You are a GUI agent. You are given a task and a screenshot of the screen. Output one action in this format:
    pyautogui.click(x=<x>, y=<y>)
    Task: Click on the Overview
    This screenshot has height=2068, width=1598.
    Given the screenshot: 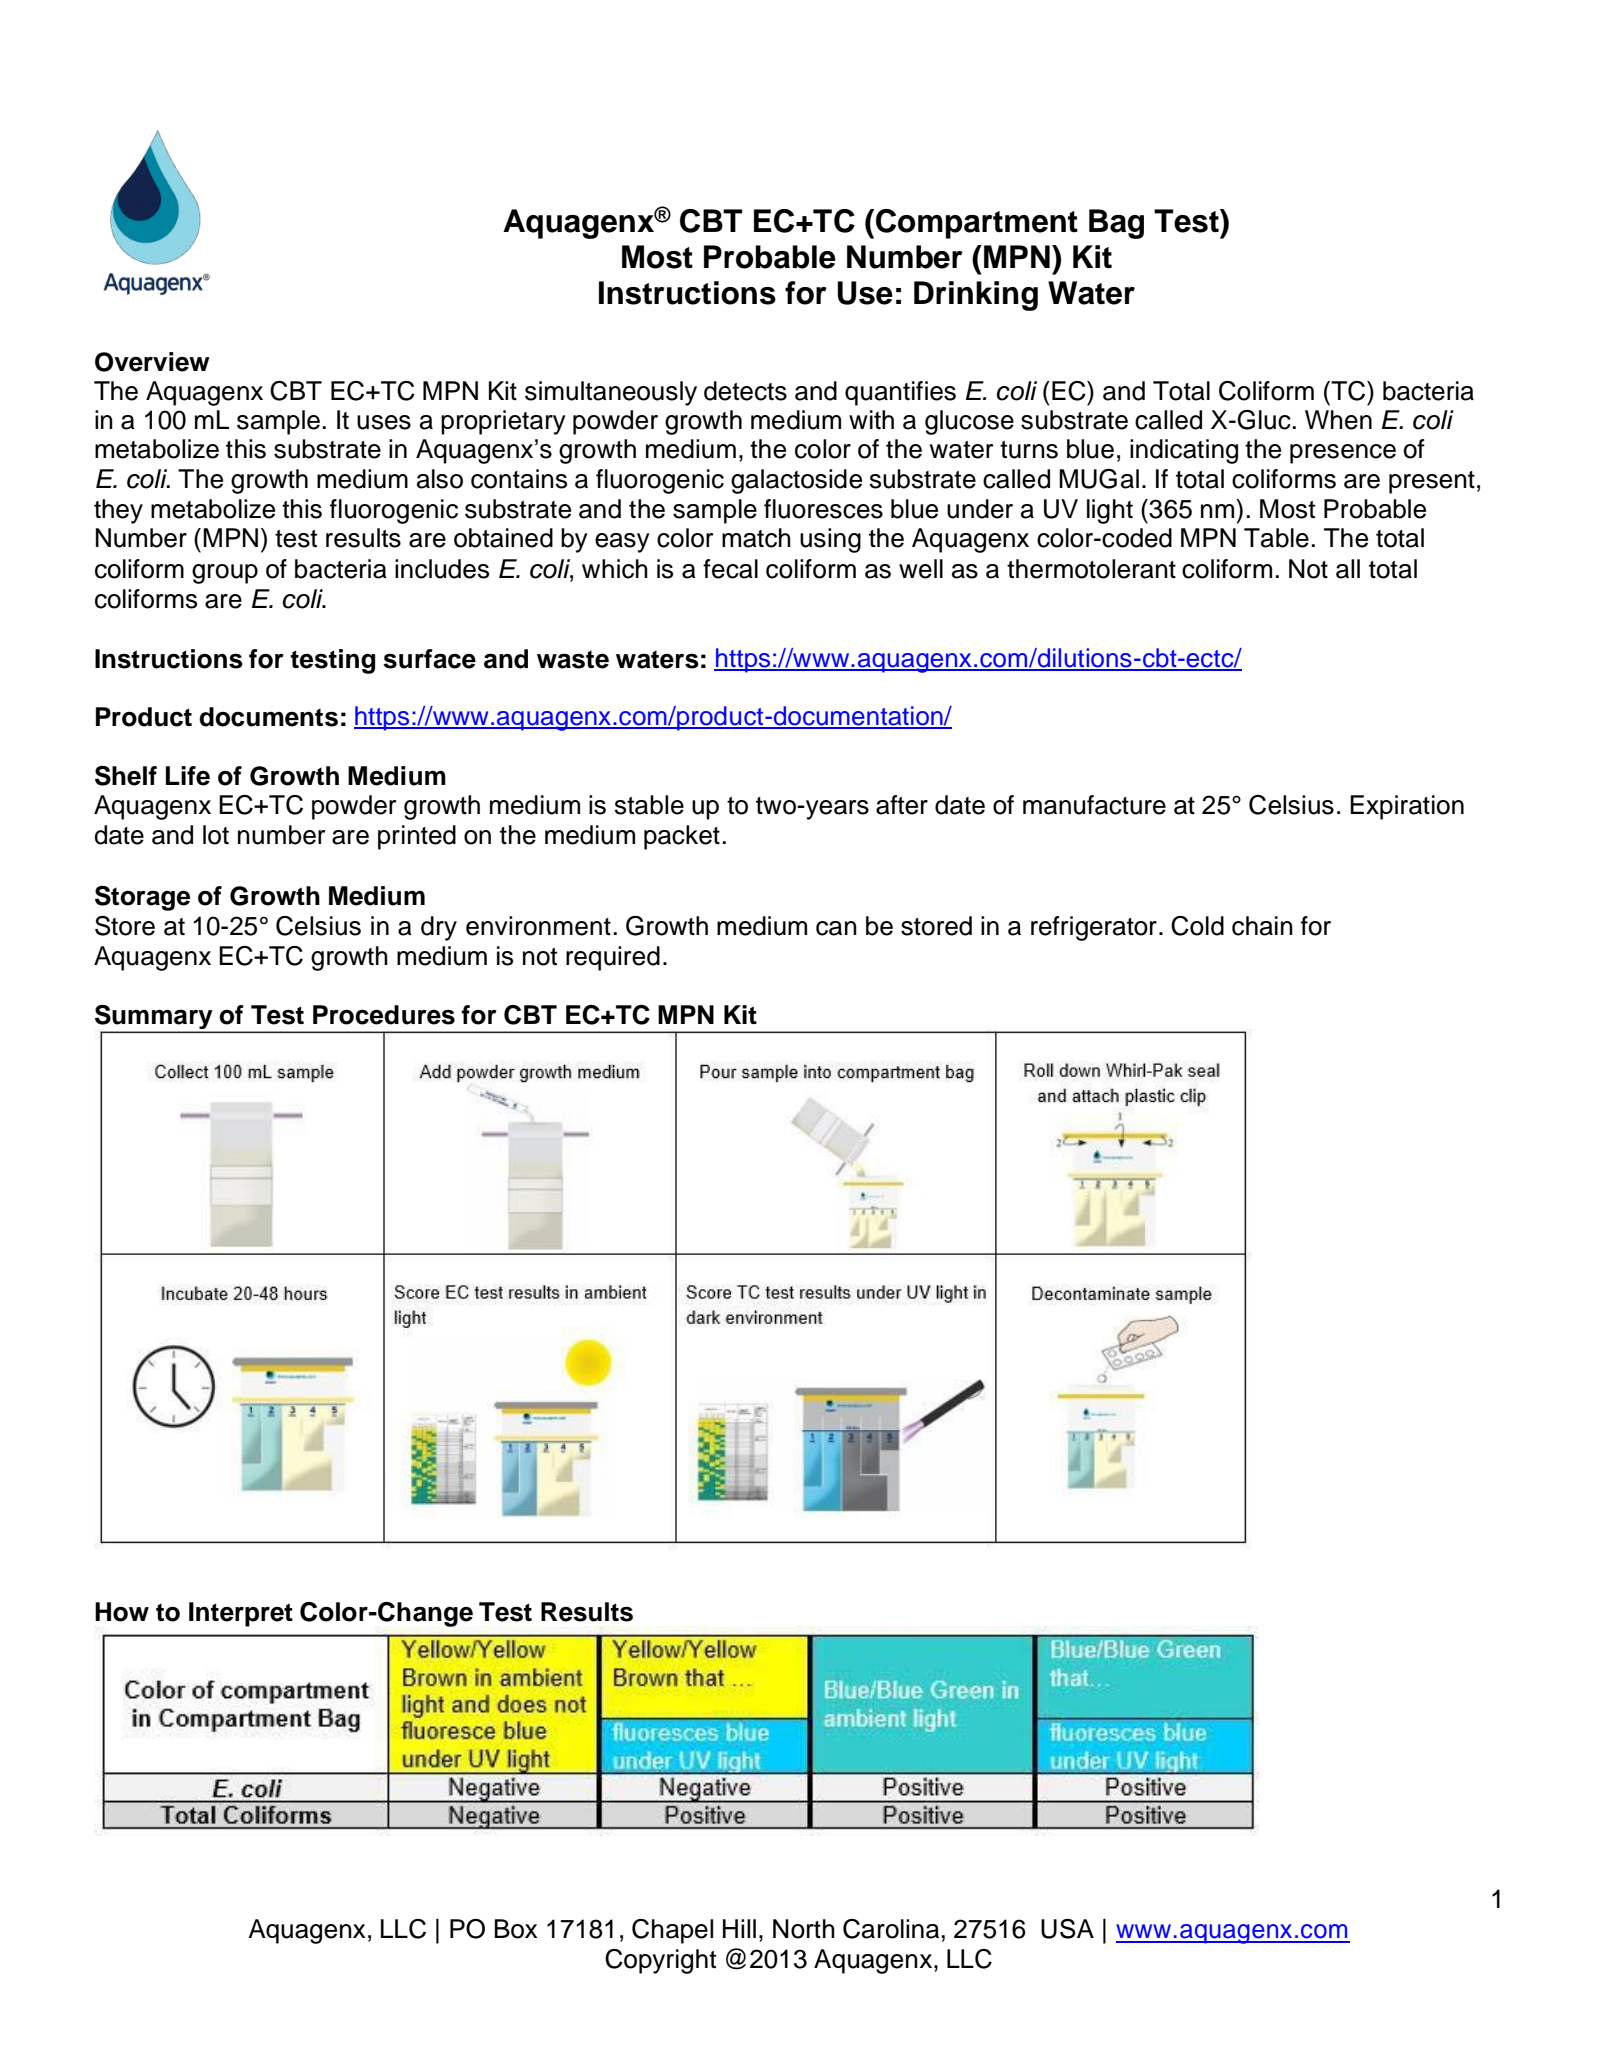 What is the action you would take?
    pyautogui.click(x=152, y=362)
